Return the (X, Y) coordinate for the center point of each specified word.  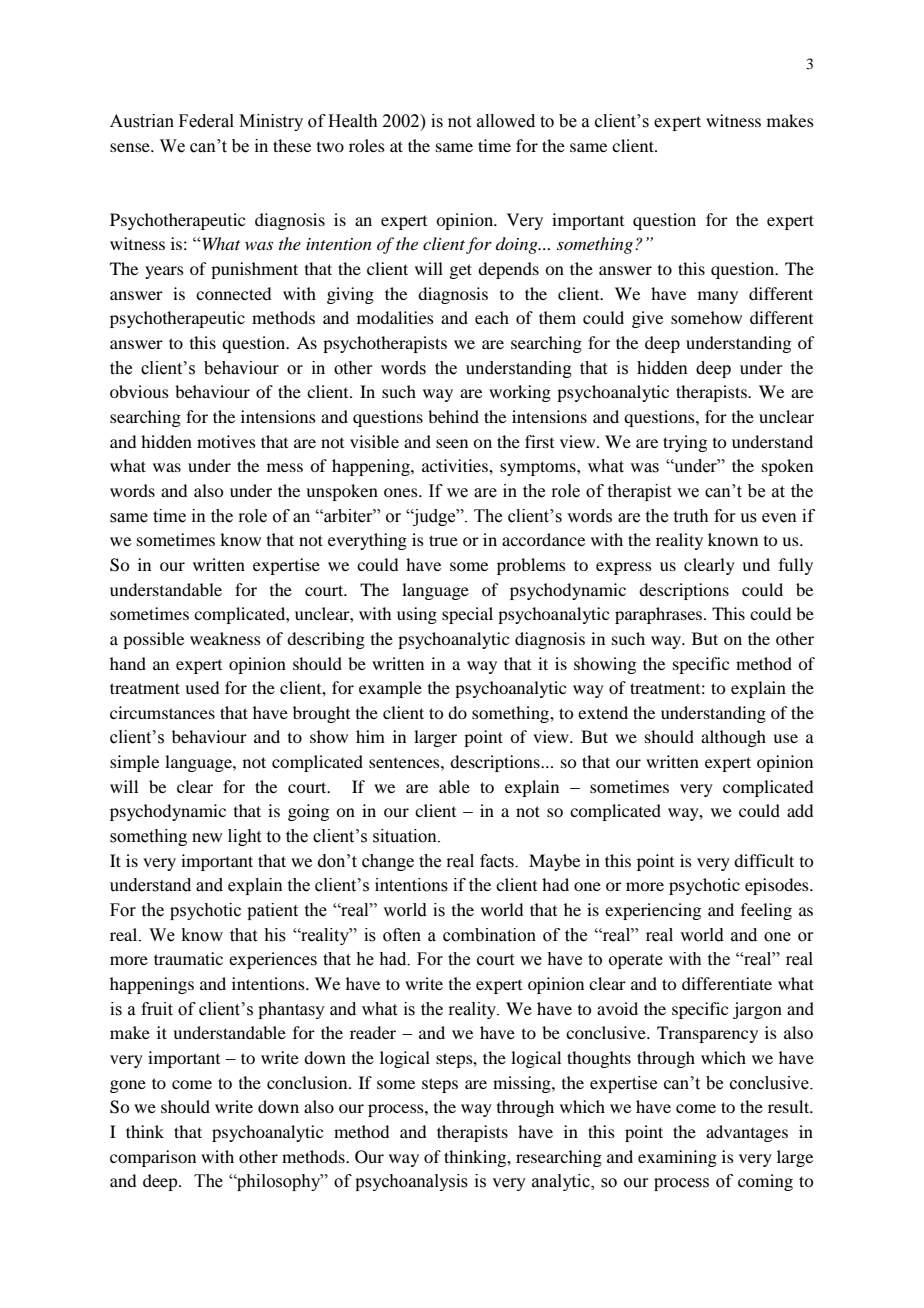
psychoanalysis (411, 1182)
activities (456, 465)
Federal (206, 121)
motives (226, 441)
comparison (153, 1158)
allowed (506, 121)
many (718, 297)
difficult (764, 860)
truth (691, 516)
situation (406, 836)
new (207, 838)
